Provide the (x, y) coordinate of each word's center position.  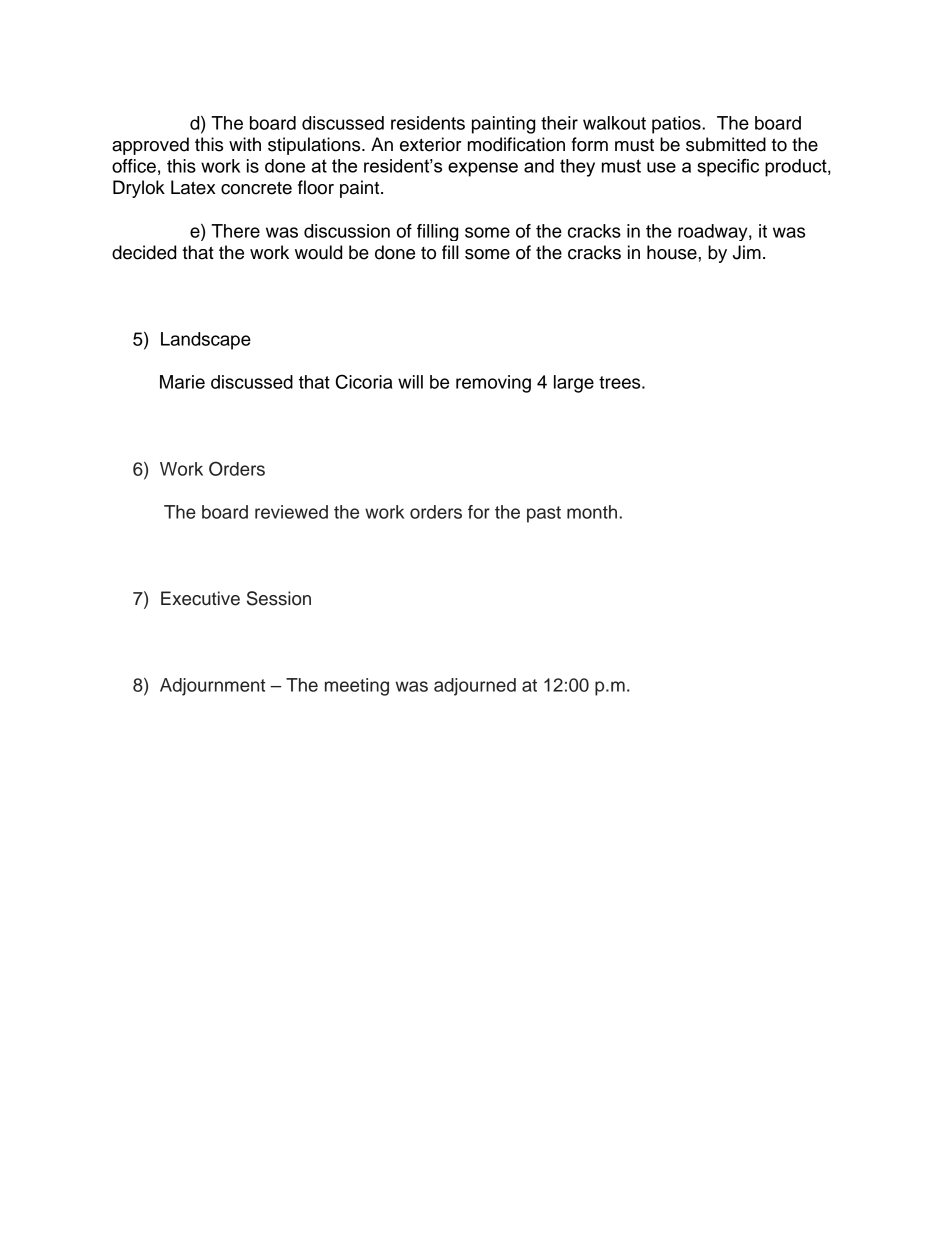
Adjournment (212, 687)
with (245, 144)
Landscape (206, 341)
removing (493, 384)
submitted (726, 144)
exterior (431, 144)
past (544, 514)
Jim (747, 252)
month (593, 512)
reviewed (291, 512)
